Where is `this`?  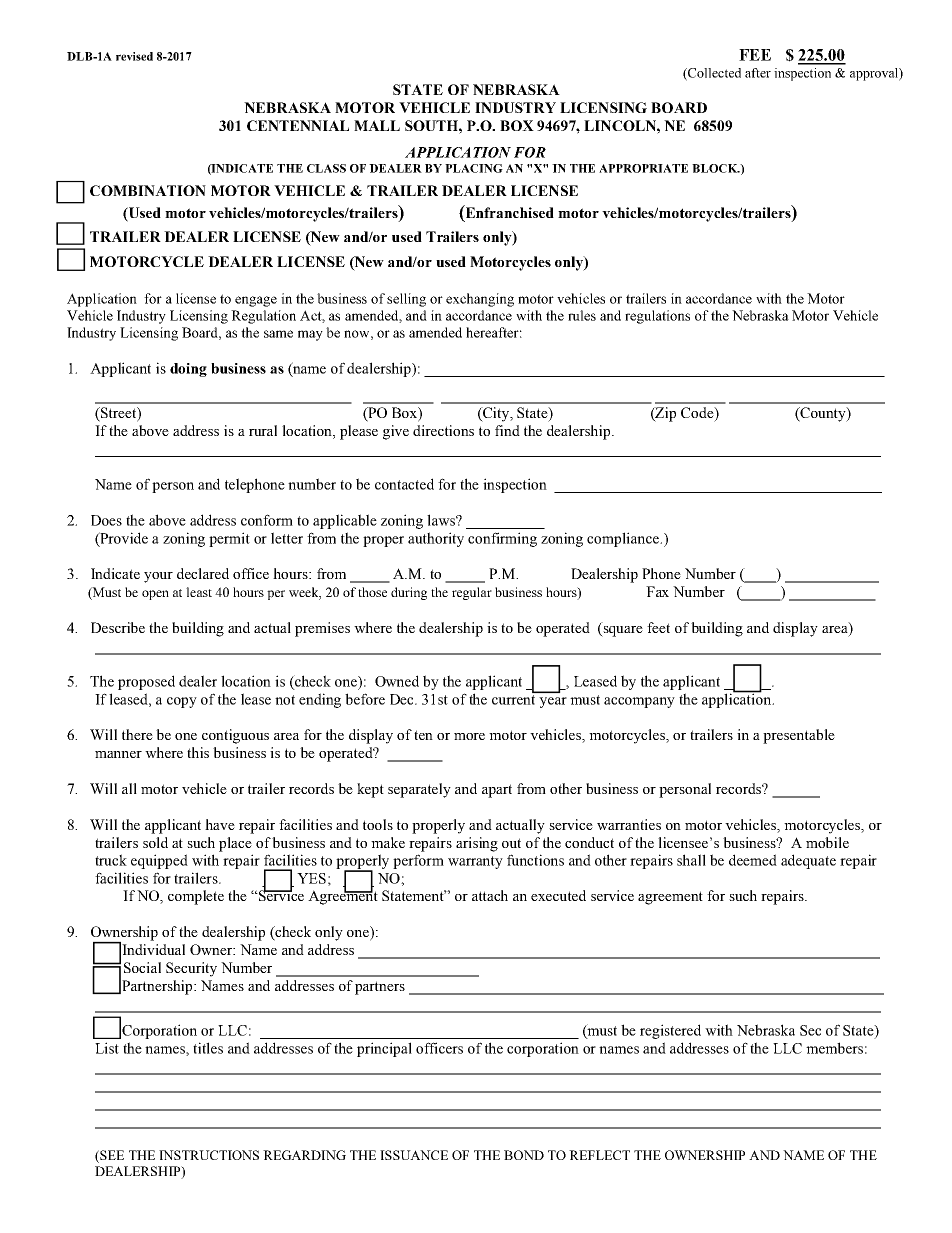 this is located at coordinates (198, 752).
